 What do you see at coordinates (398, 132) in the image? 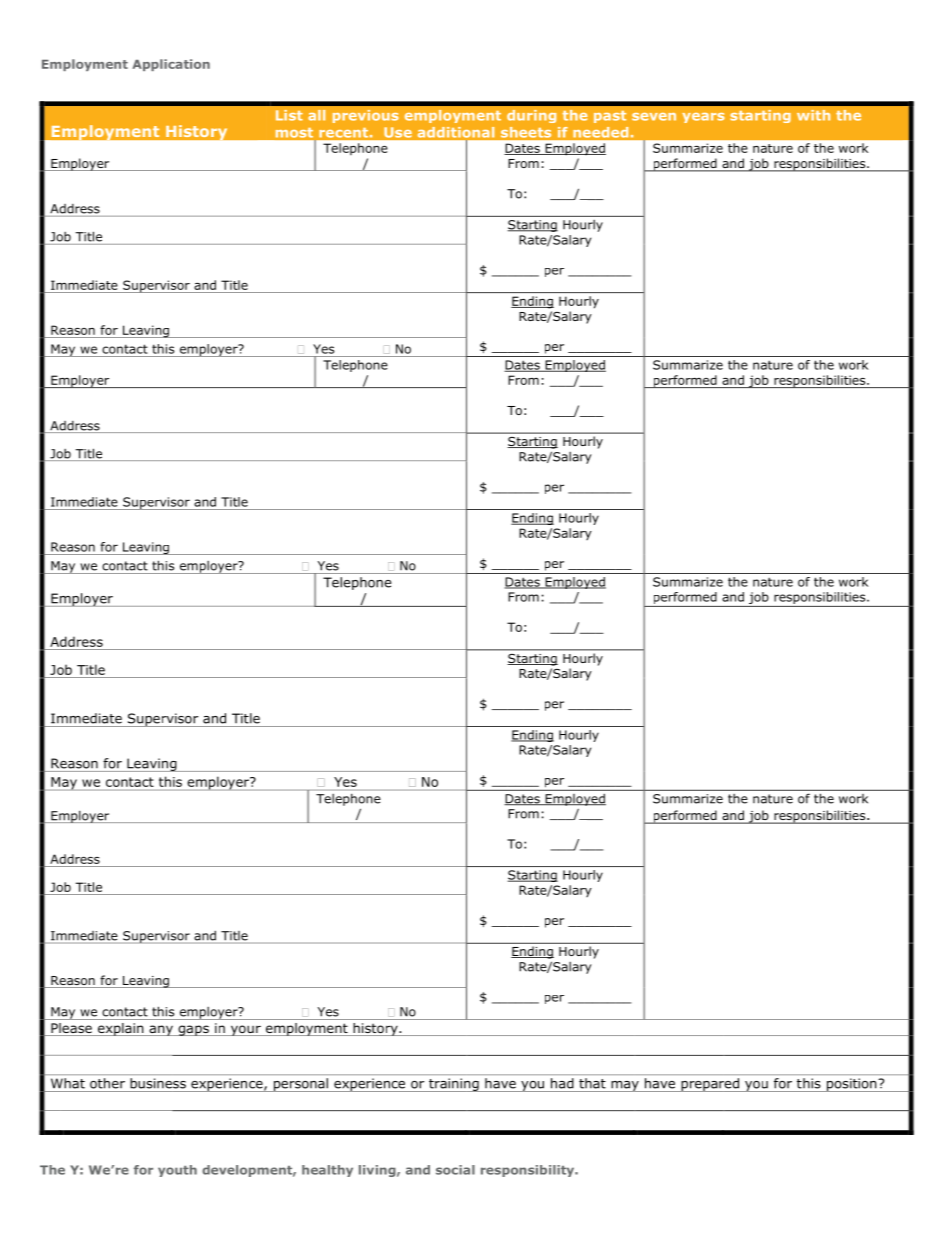
I see `Use` at bounding box center [398, 132].
